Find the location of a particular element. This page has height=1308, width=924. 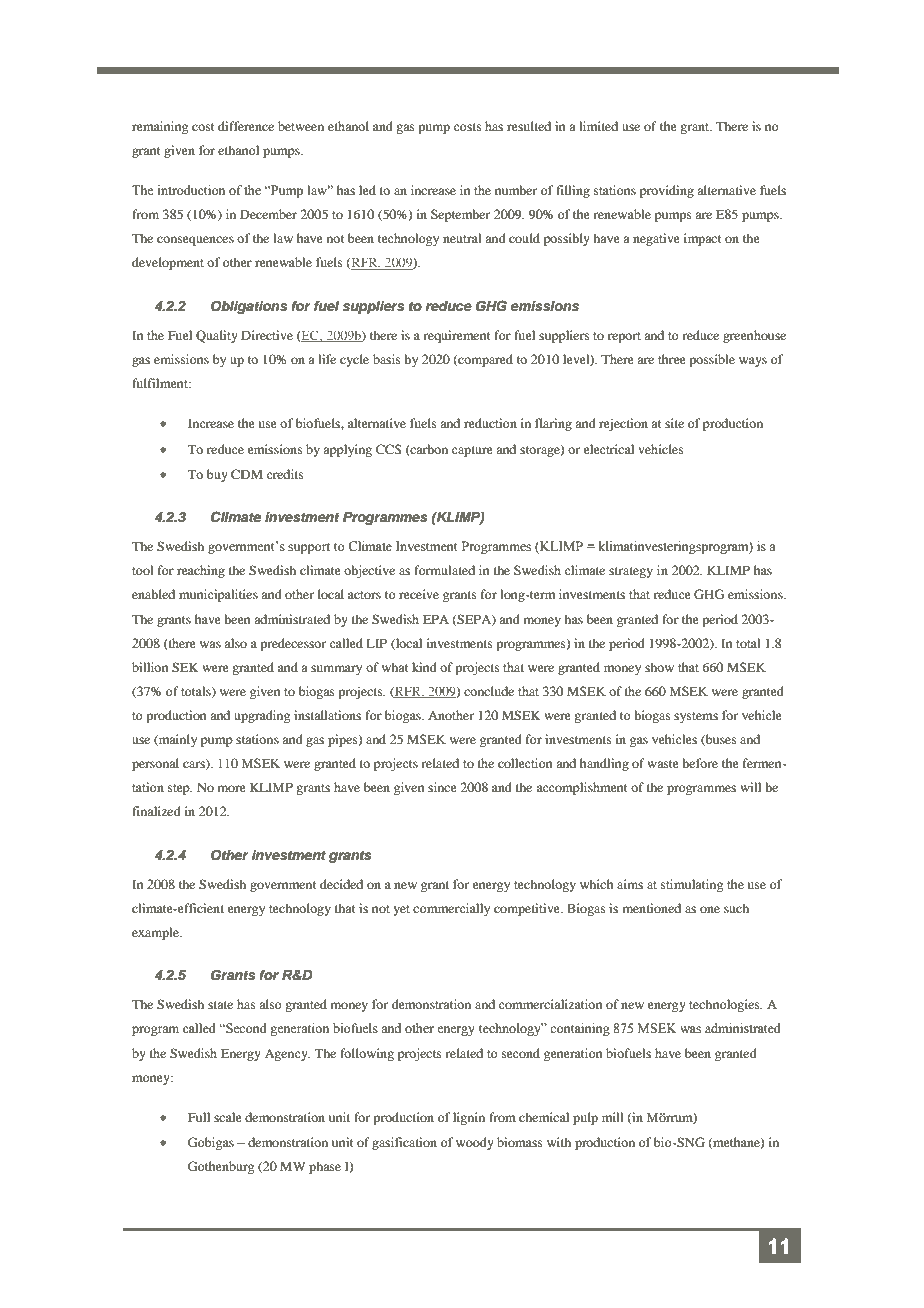

scale is located at coordinates (228, 1117).
